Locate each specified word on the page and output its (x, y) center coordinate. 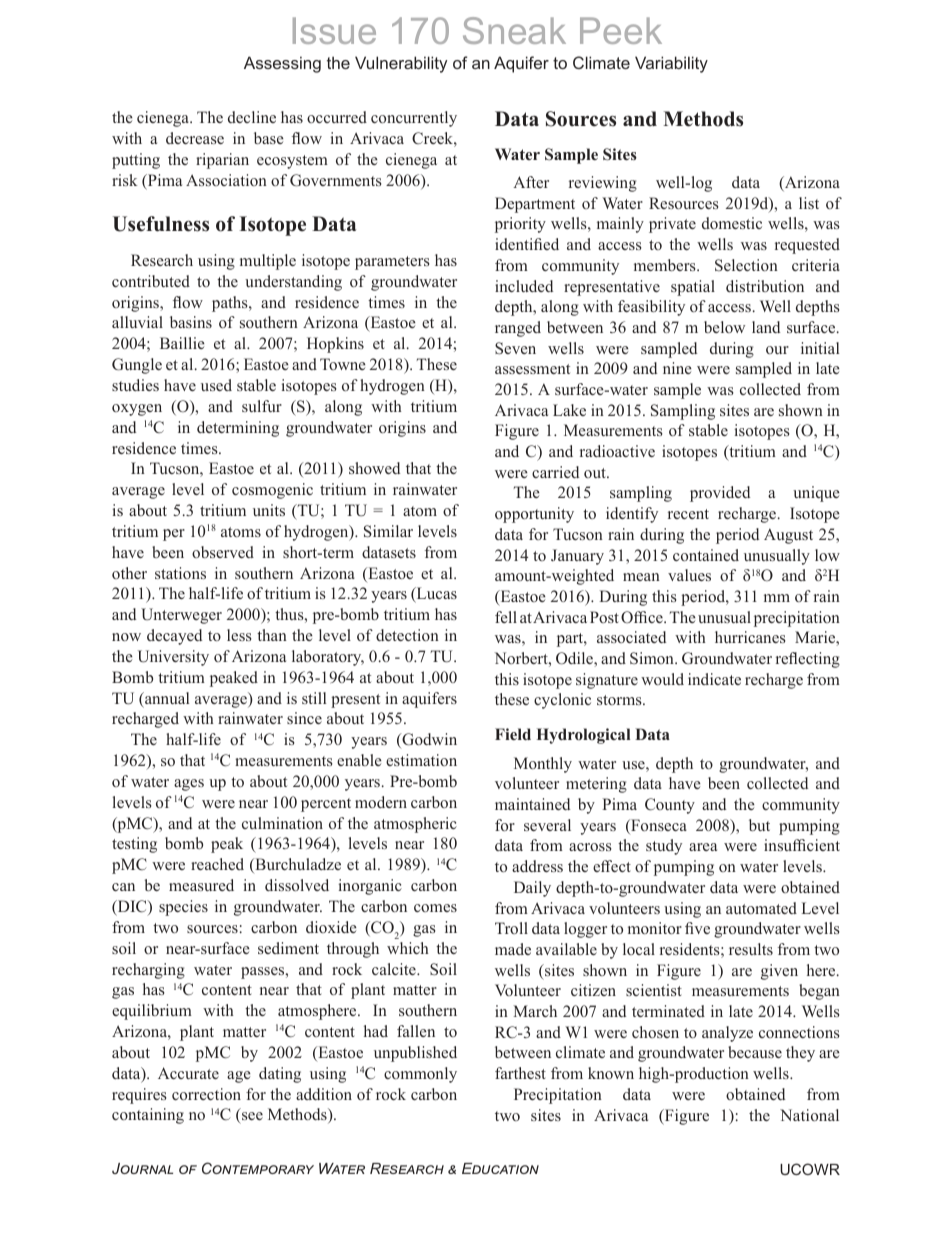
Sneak (514, 30)
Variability (671, 64)
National (809, 1115)
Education (500, 1168)
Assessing (282, 64)
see (251, 1118)
